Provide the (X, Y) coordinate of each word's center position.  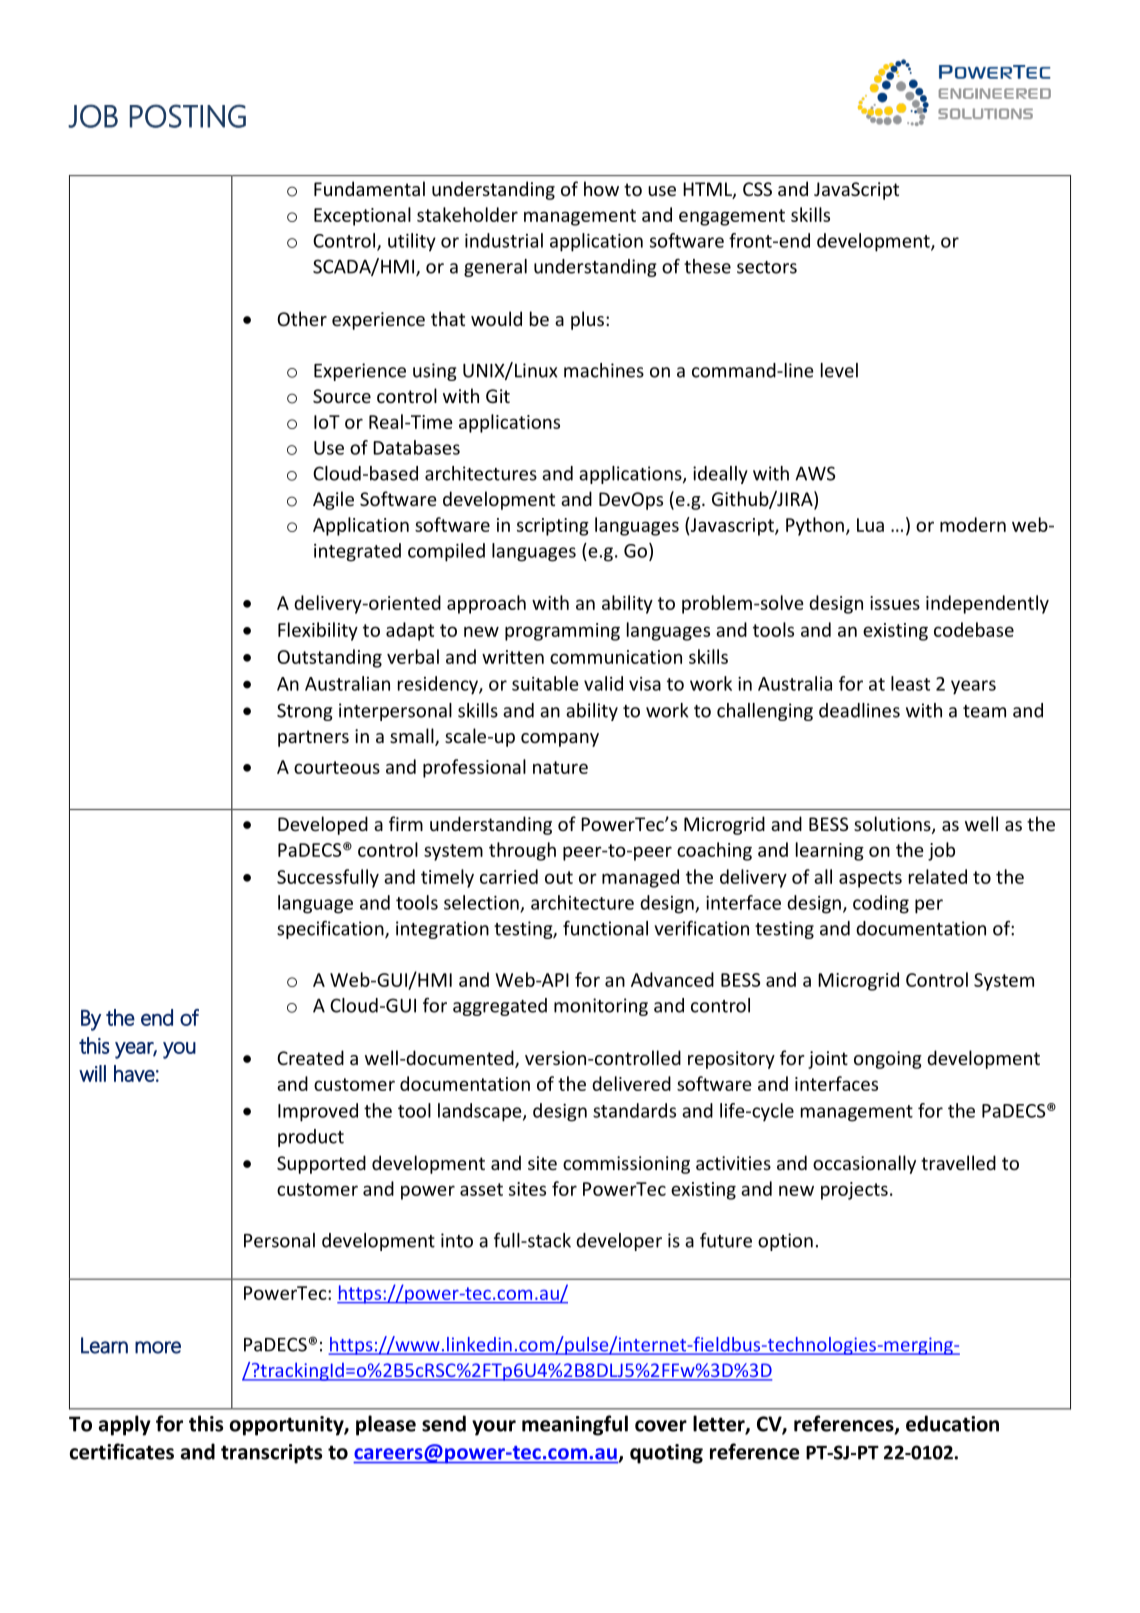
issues (895, 603)
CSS (757, 189)
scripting (553, 527)
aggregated (500, 1007)
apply (125, 1425)
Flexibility (318, 631)
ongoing (888, 1060)
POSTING (188, 116)
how (601, 188)
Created (310, 1057)
